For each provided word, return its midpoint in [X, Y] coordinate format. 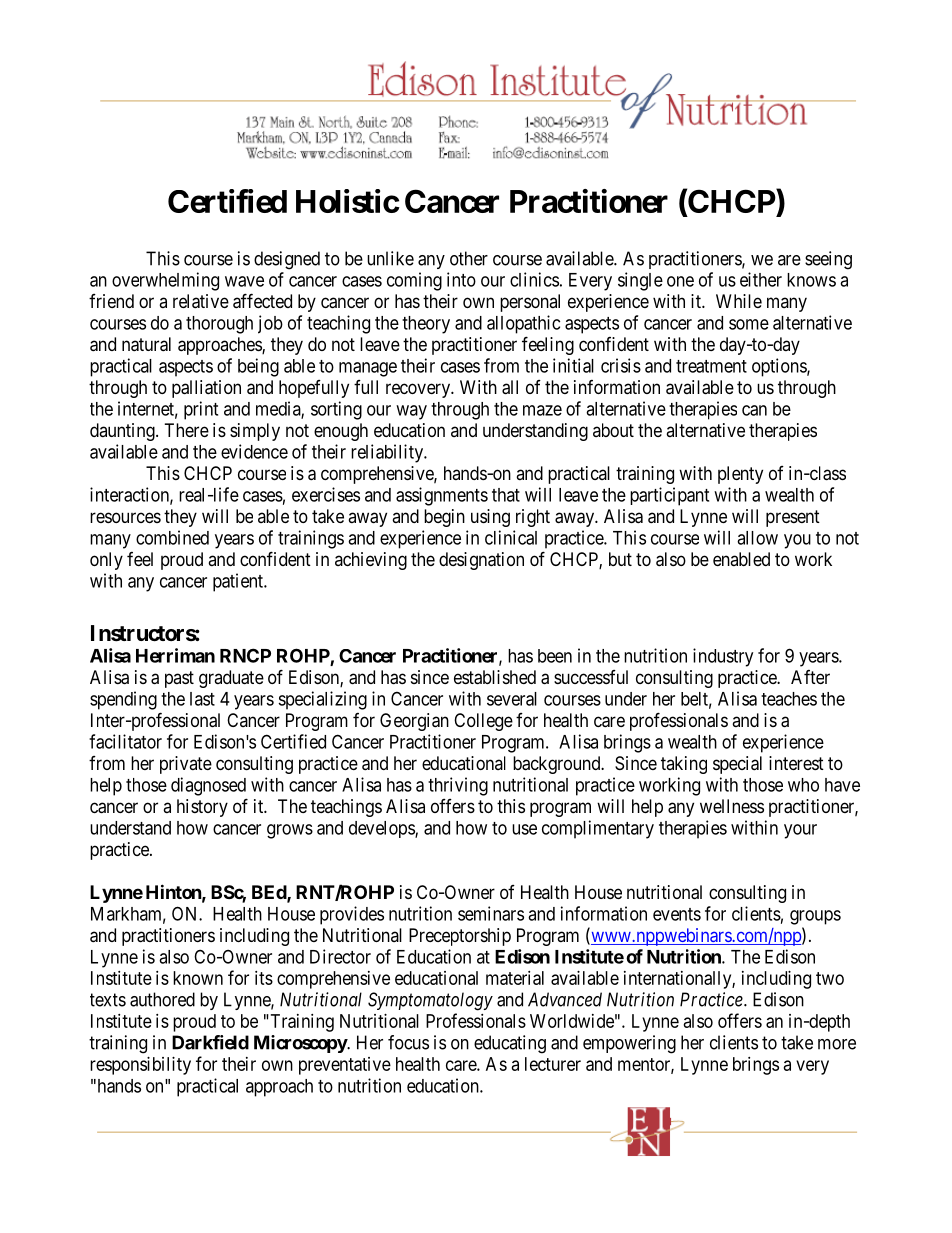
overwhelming [165, 281]
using [490, 518]
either [761, 279]
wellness [732, 806]
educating [510, 1044]
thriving [458, 786]
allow [757, 538]
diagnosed [208, 786]
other [469, 258]
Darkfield [210, 1042]
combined [172, 537]
